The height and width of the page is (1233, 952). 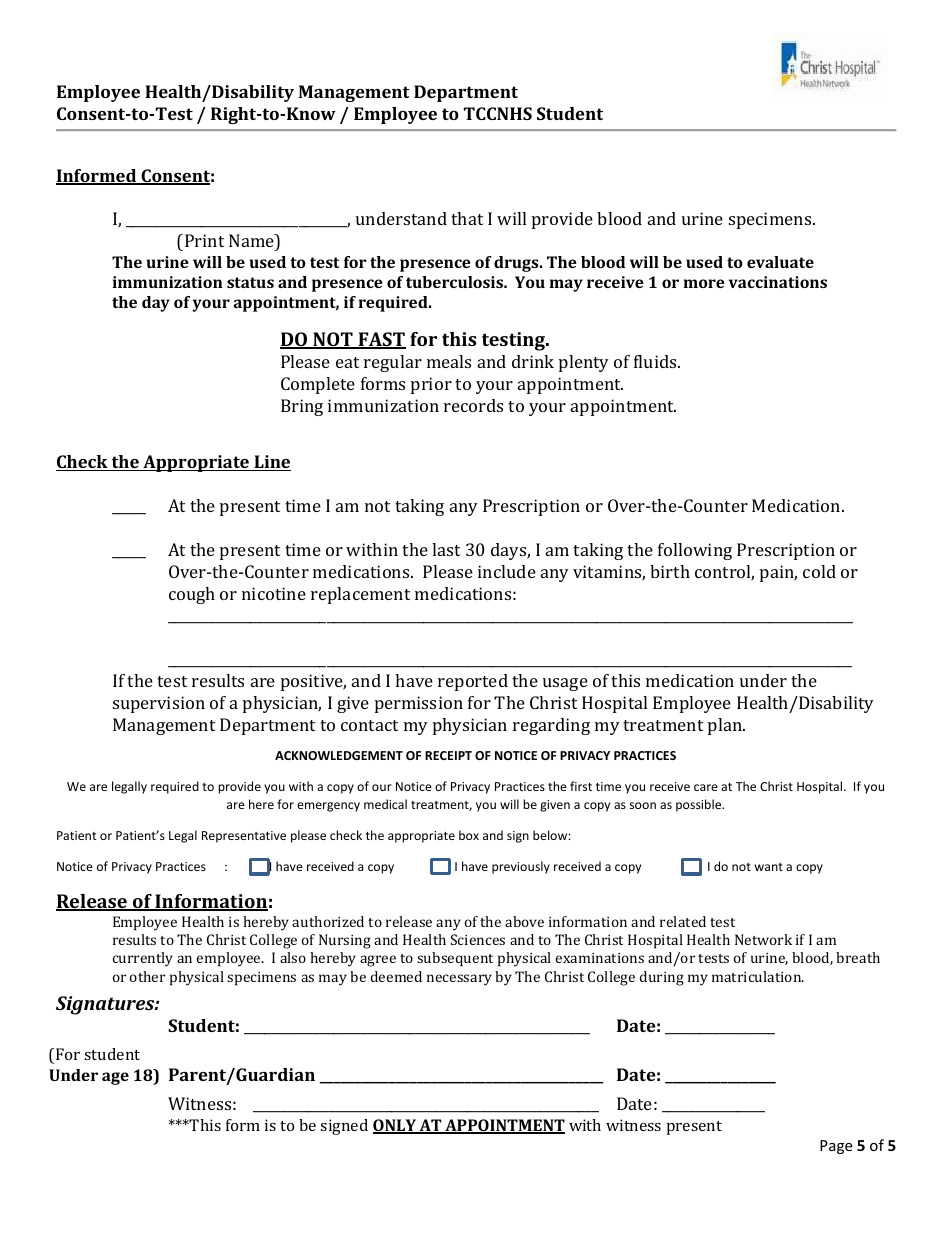 I want to click on plan, so click(x=726, y=726).
